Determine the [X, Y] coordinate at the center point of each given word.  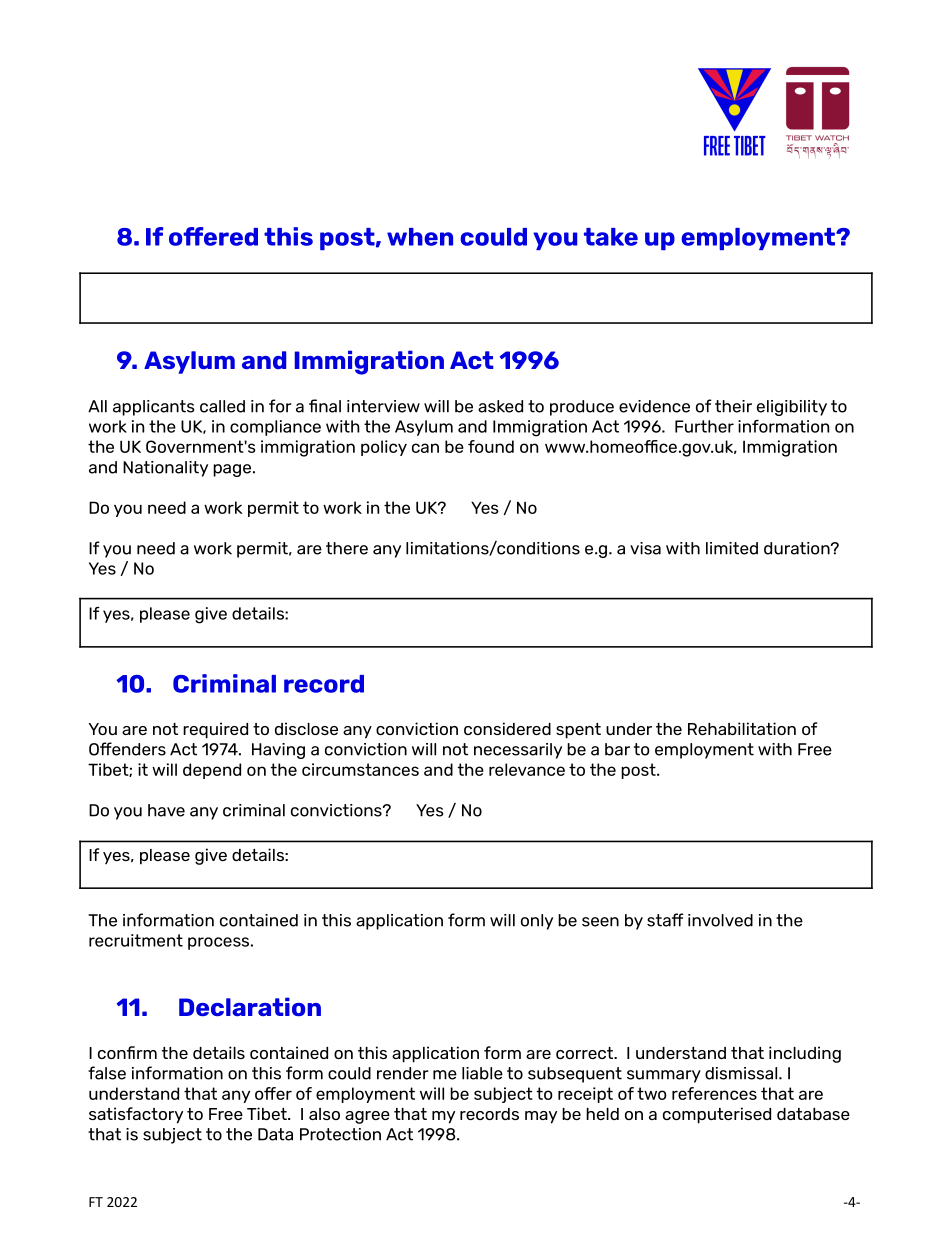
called [222, 406]
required [215, 730]
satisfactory [136, 1115]
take [611, 237]
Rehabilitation [742, 728]
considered [507, 728]
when [420, 237]
